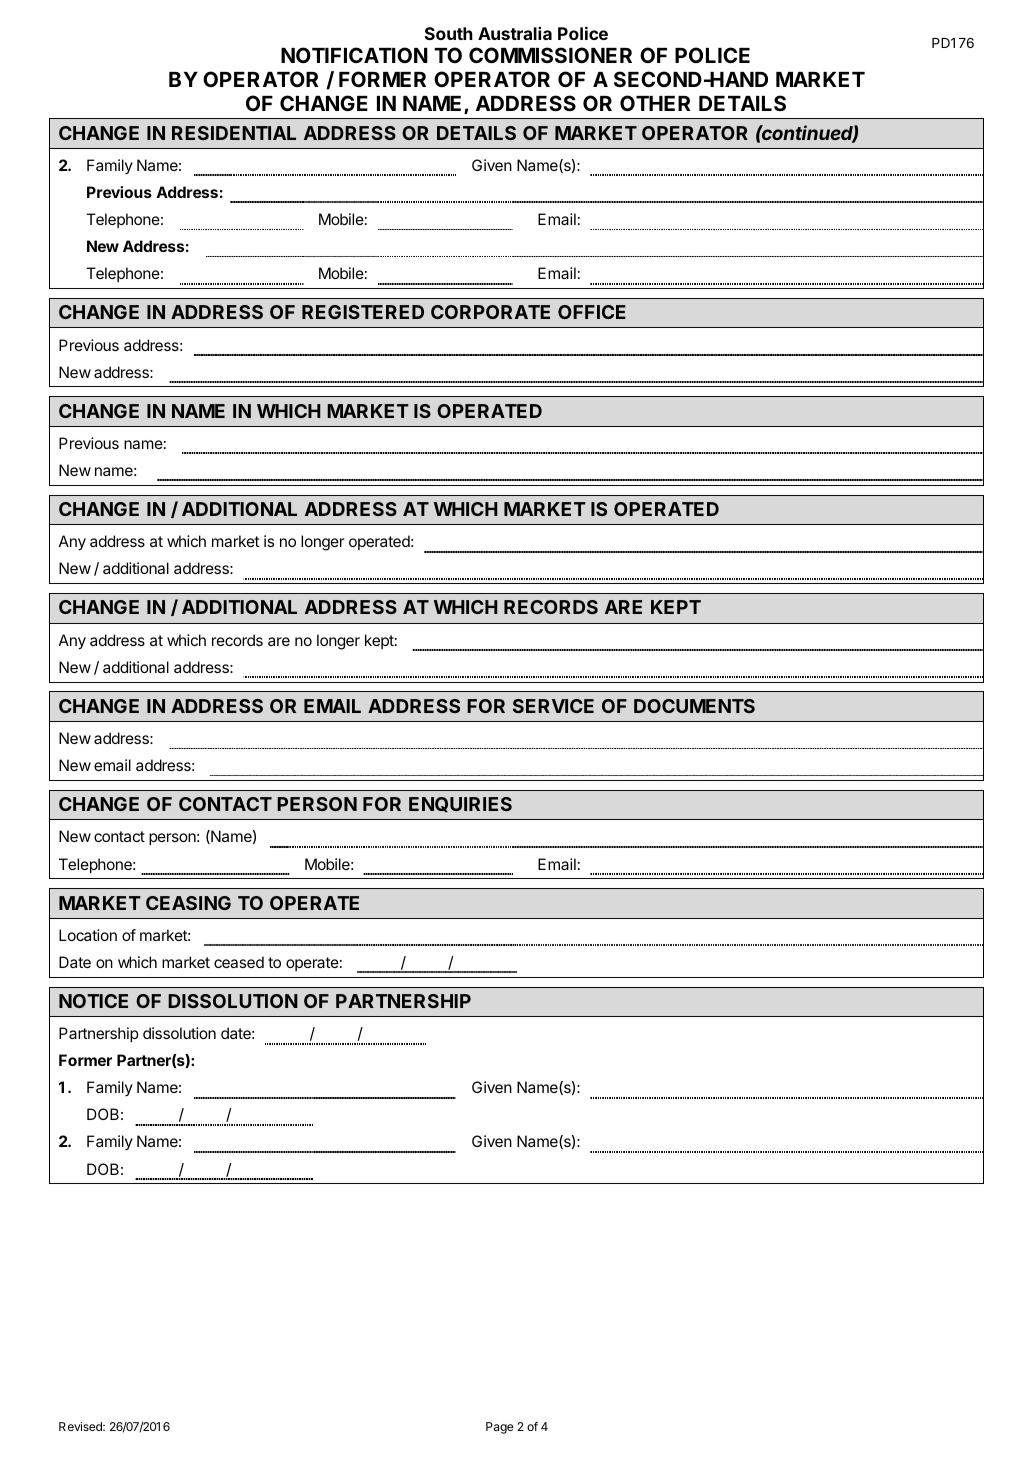  Describe the element at coordinates (239, 962) in the document. I see `ceased` at that location.
